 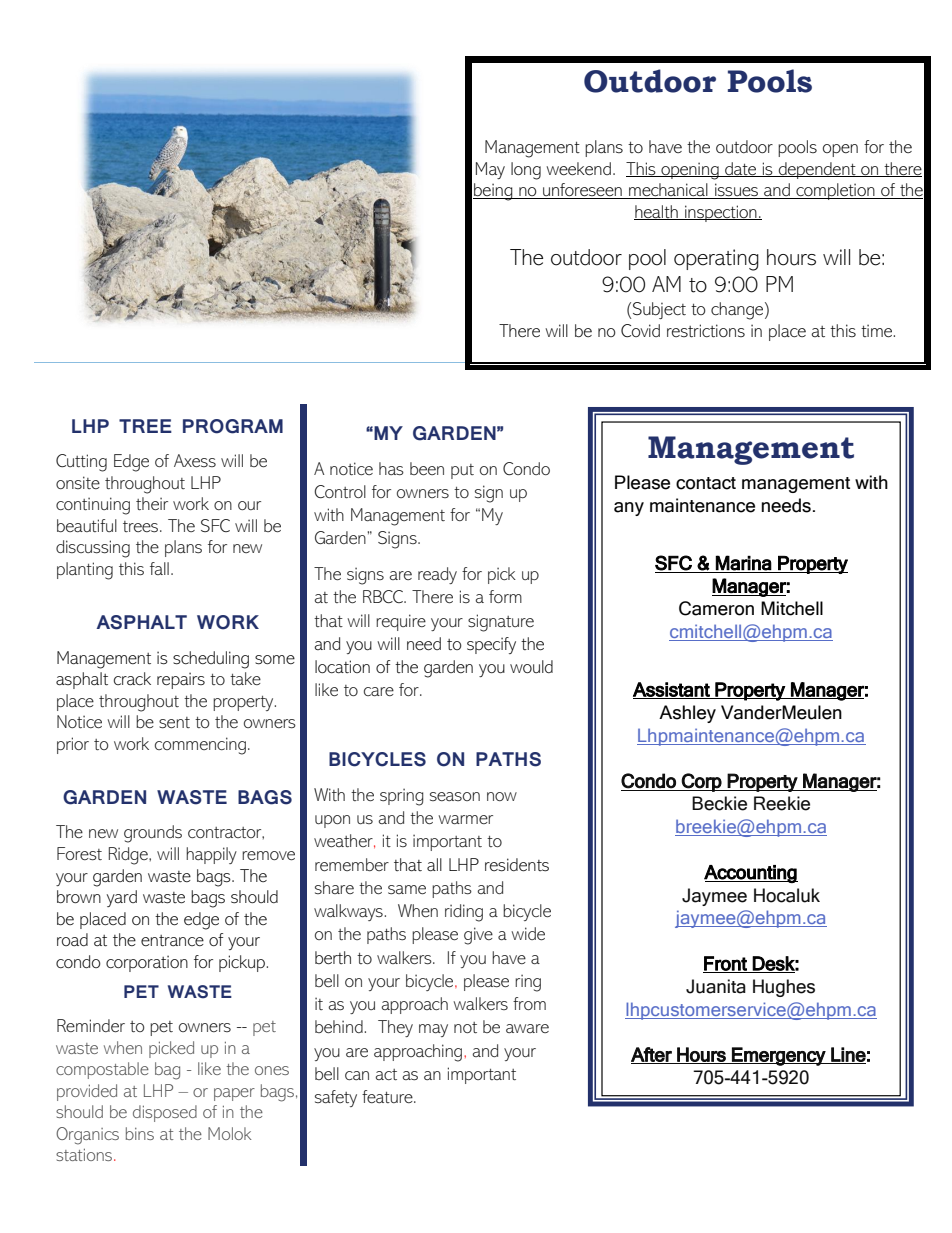 What do you see at coordinates (526, 171) in the screenshot?
I see `long` at bounding box center [526, 171].
